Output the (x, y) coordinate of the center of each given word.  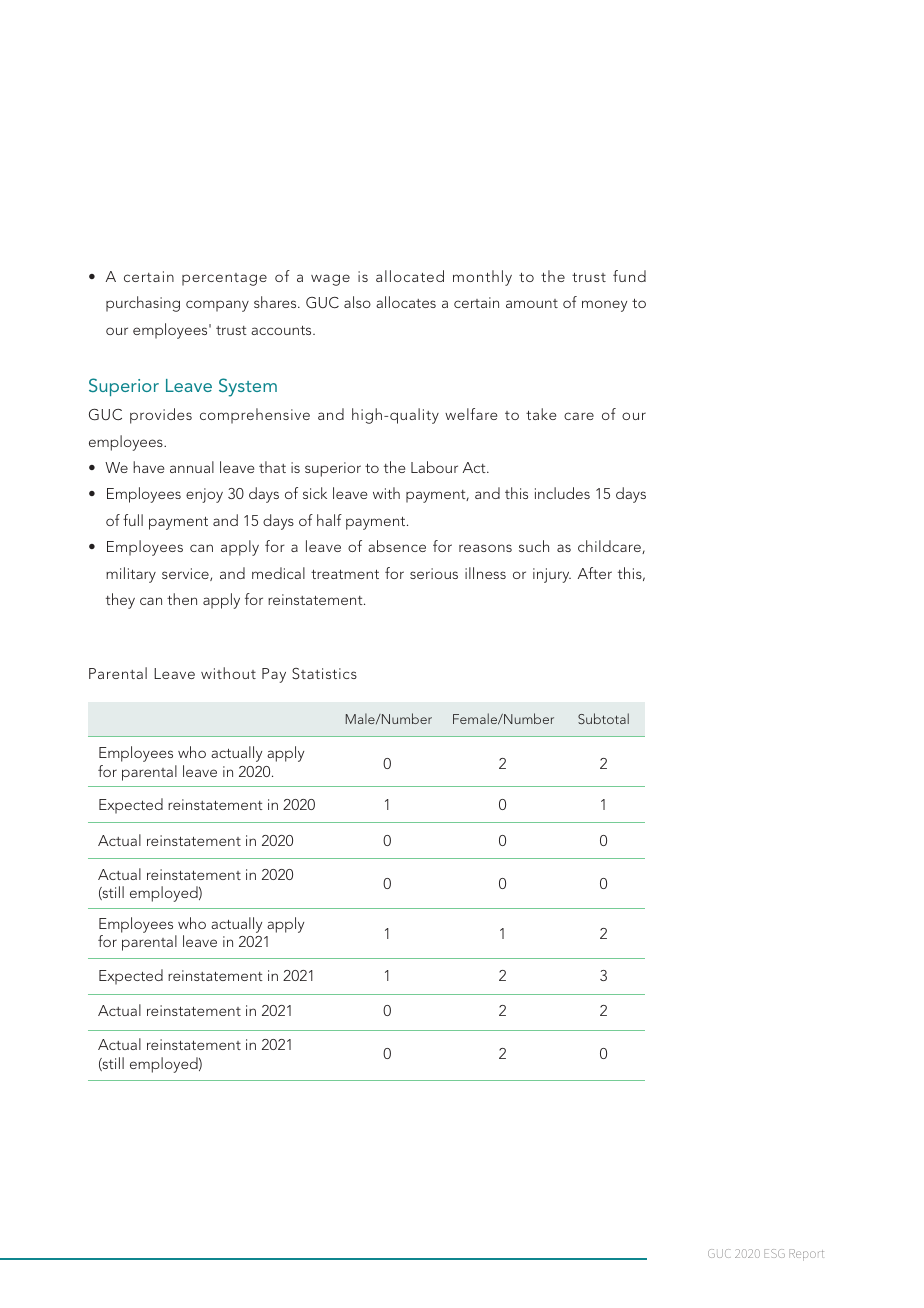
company (217, 306)
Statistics (324, 673)
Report (806, 1255)
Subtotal (603, 718)
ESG (774, 1253)
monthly (482, 278)
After (595, 573)
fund (629, 276)
